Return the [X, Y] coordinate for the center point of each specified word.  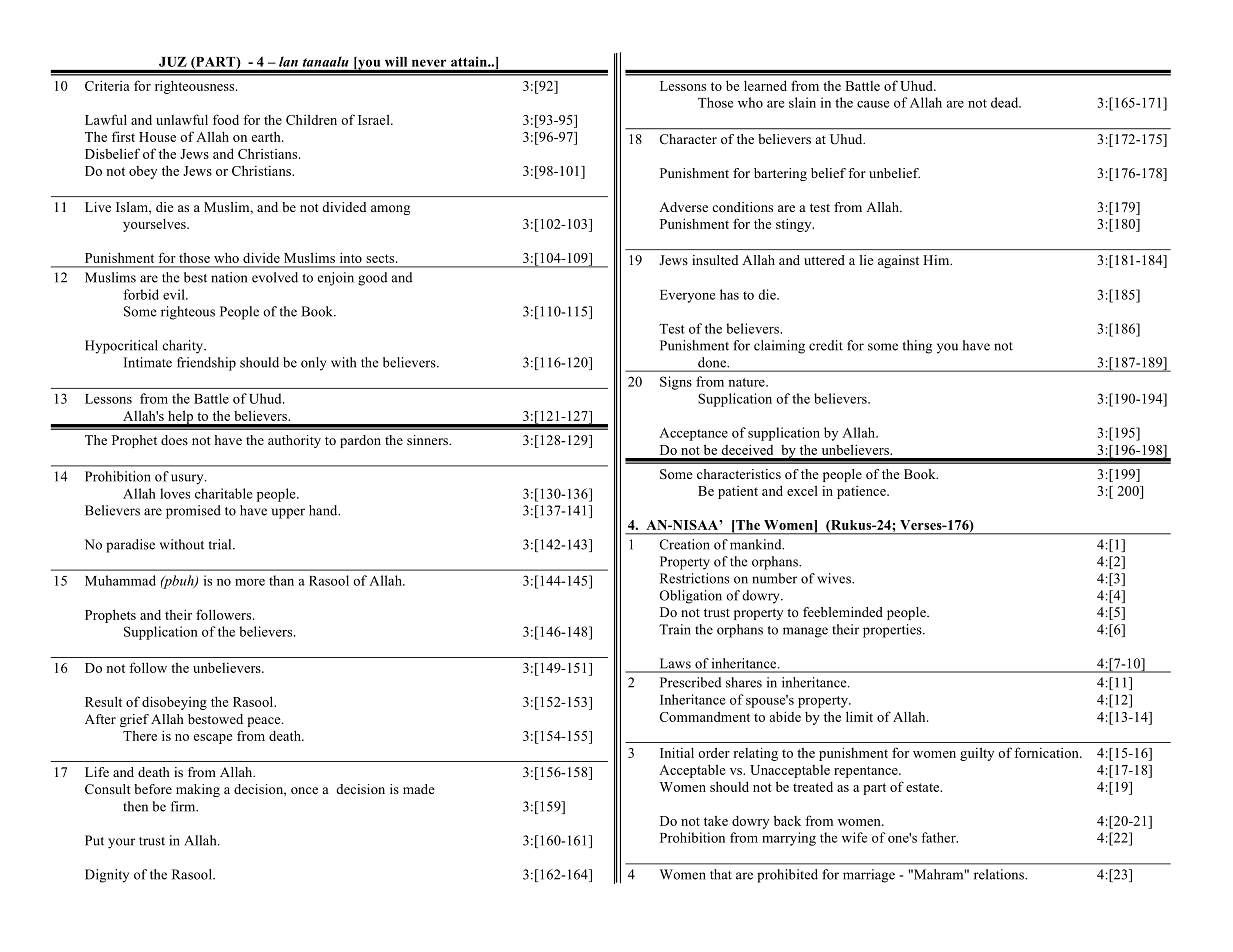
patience [862, 492]
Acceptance [693, 434]
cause [873, 104]
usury [188, 479]
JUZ [173, 62]
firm [184, 806]
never [429, 63]
